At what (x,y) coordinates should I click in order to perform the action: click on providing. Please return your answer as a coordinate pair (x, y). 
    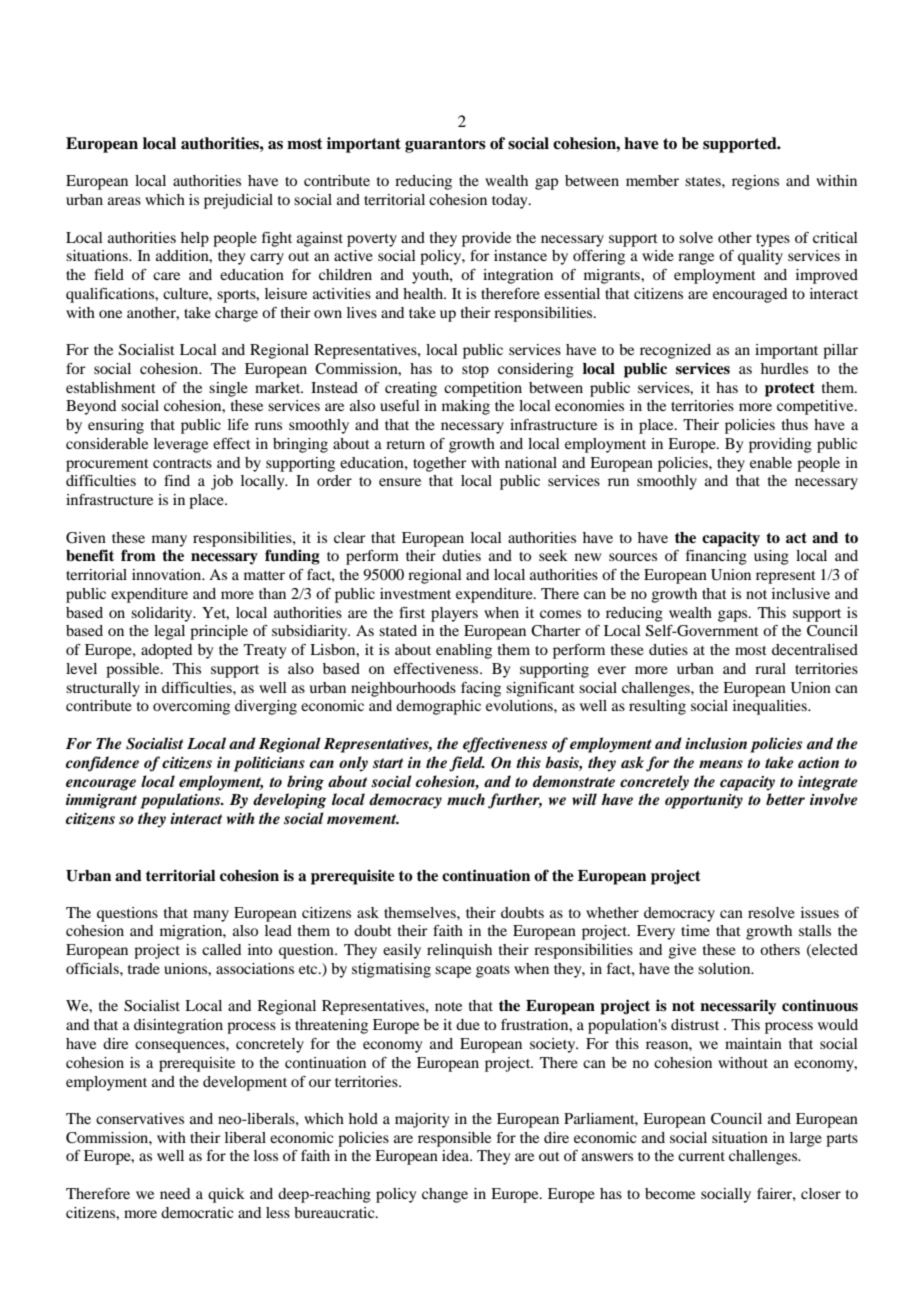
    Looking at the image, I should click on (780, 445).
